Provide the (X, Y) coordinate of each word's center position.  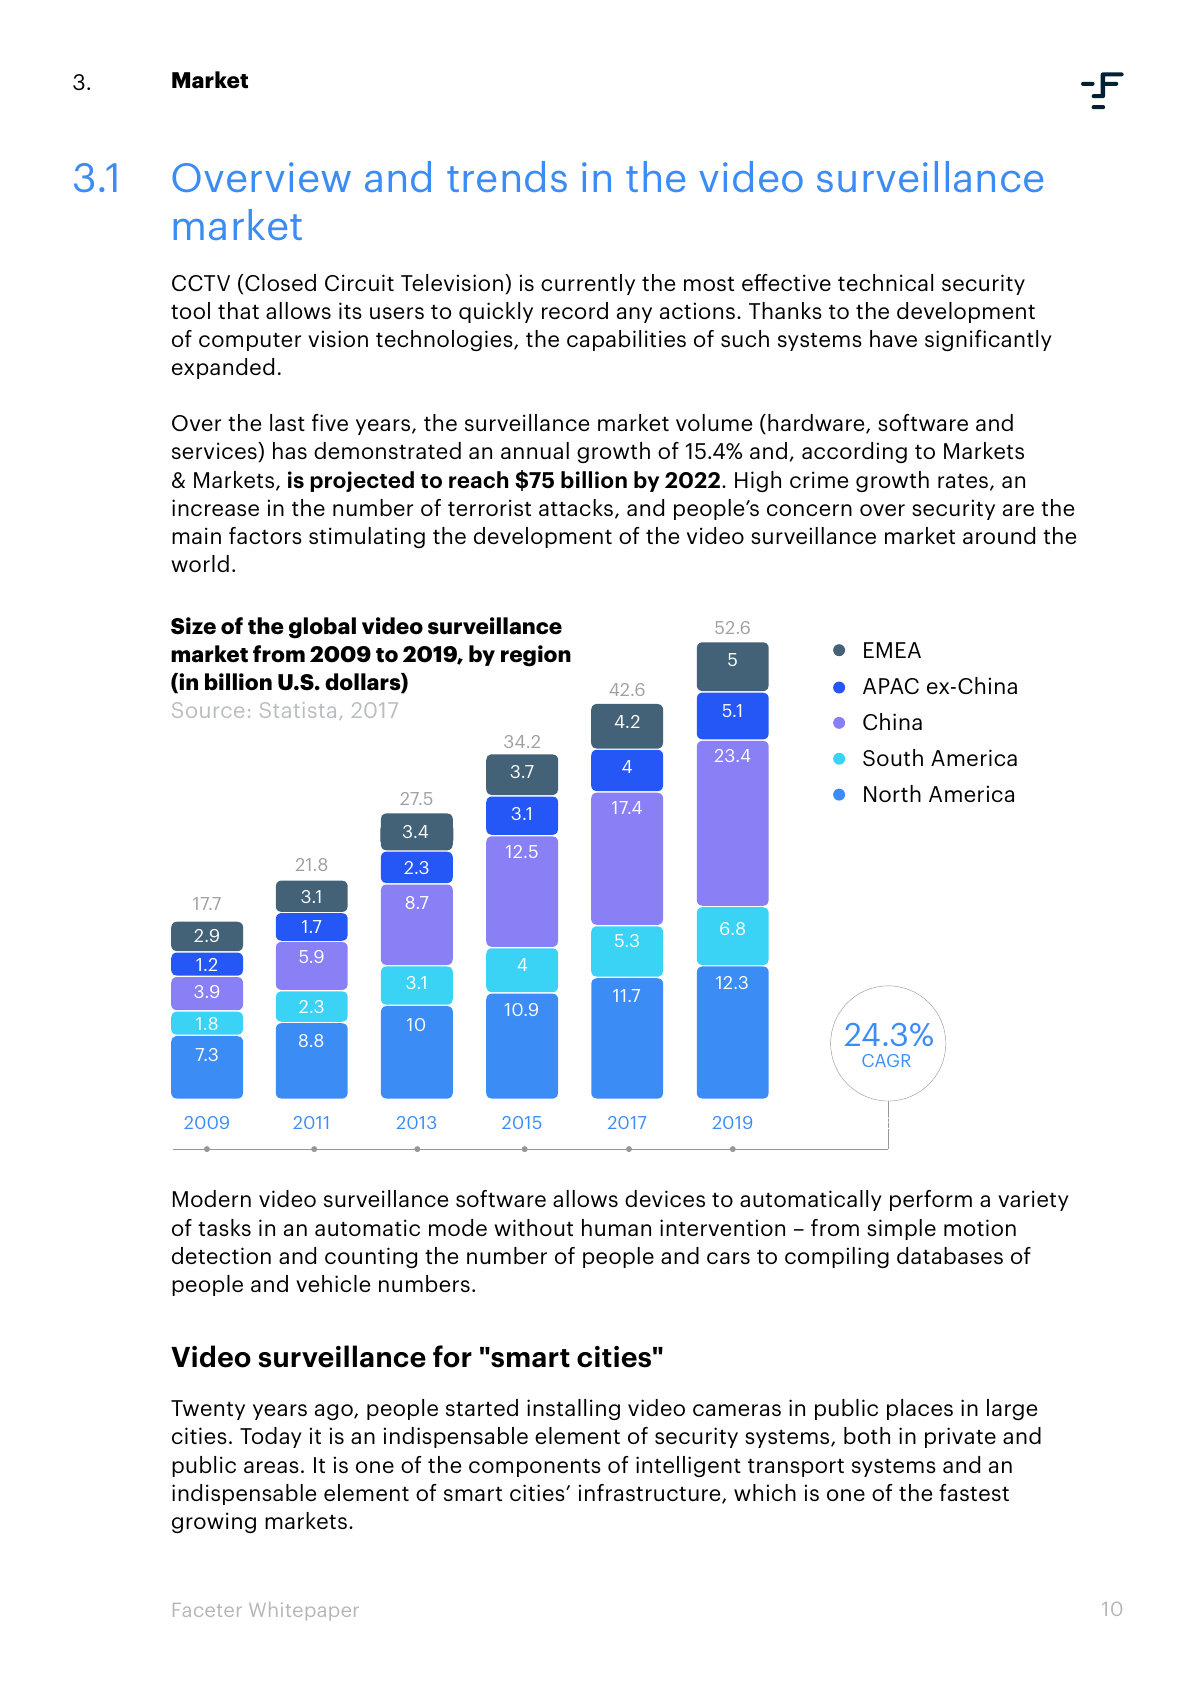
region (536, 656)
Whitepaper (304, 1611)
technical (885, 282)
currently (588, 284)
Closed (280, 282)
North (892, 793)
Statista (298, 710)
